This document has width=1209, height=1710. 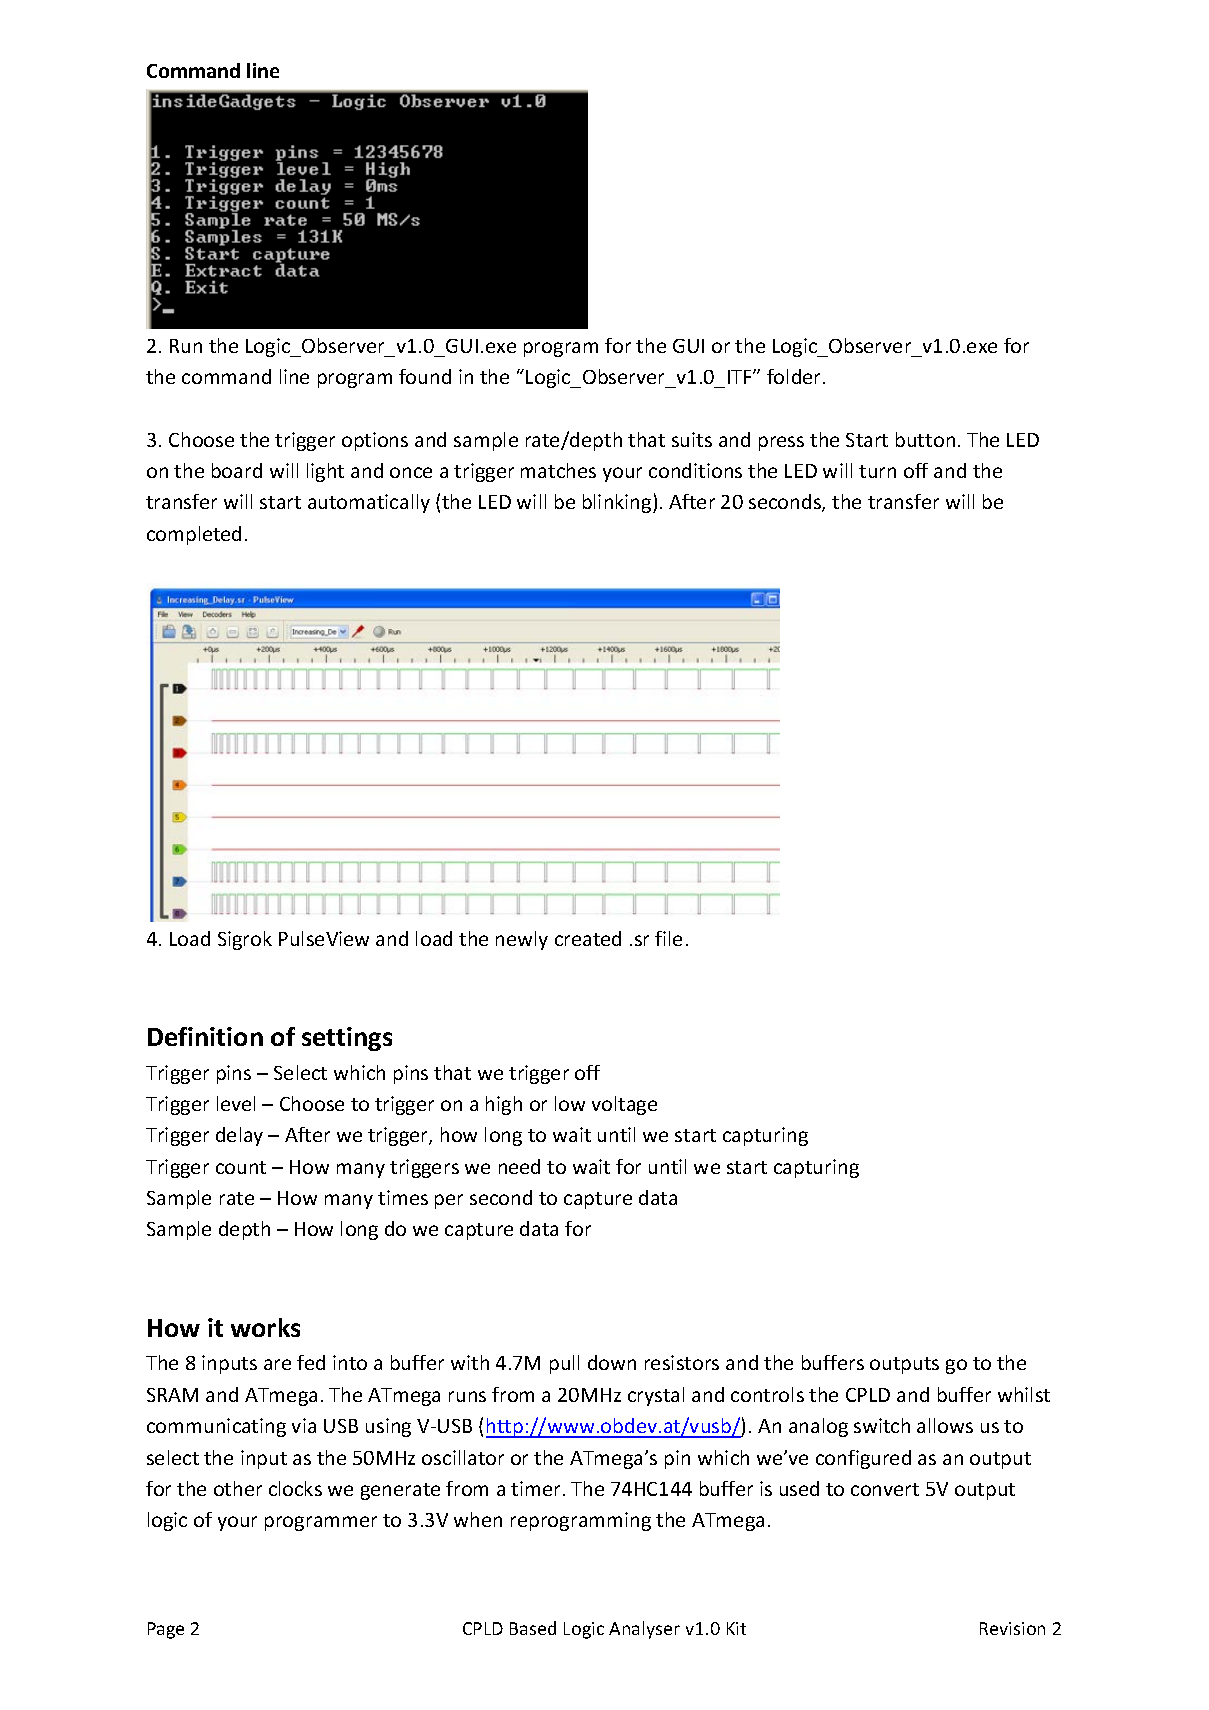 What do you see at coordinates (1024, 1394) in the document?
I see `whilst` at bounding box center [1024, 1394].
